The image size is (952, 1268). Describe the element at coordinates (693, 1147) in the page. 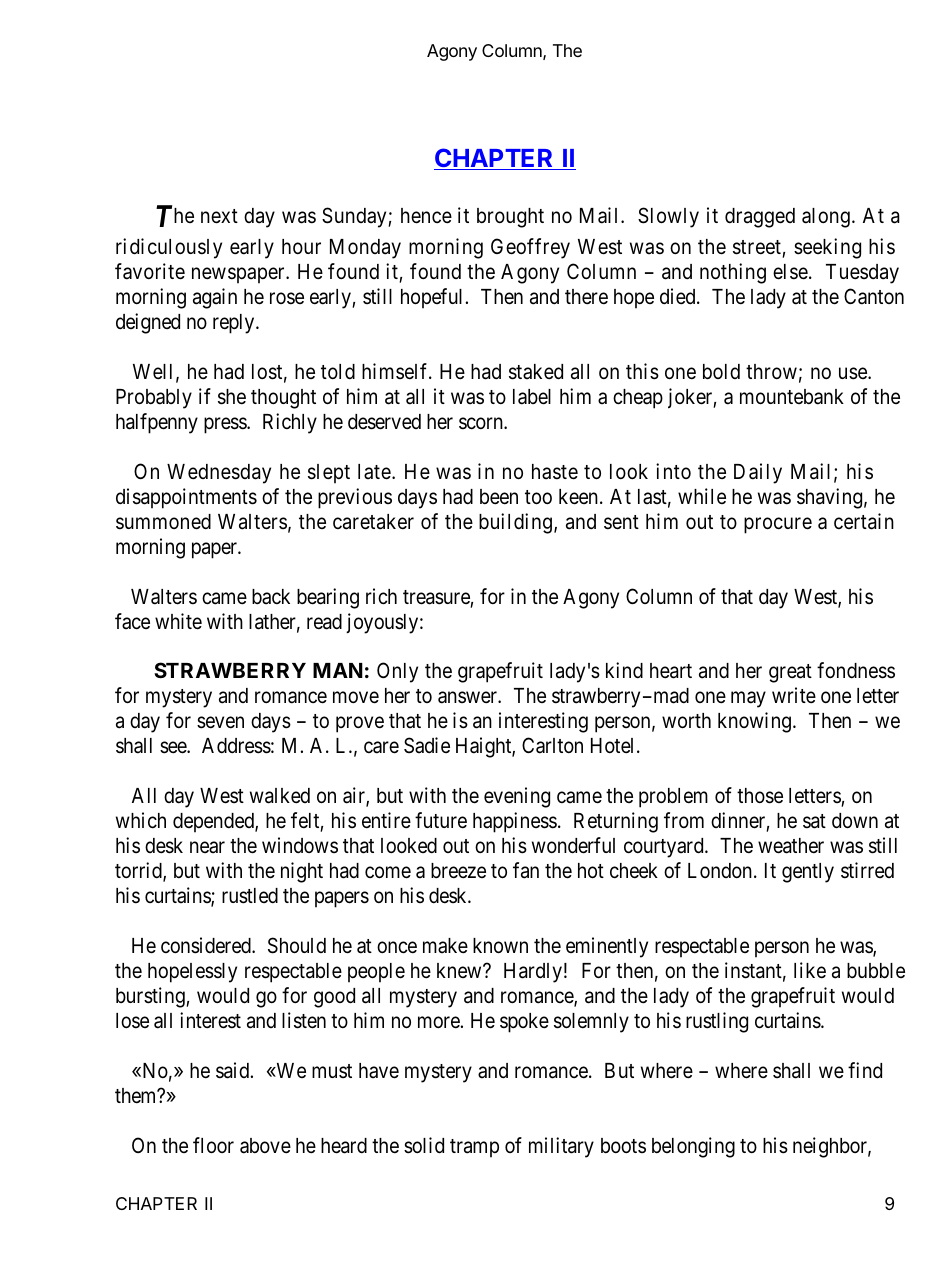

I see `belonging` at that location.
